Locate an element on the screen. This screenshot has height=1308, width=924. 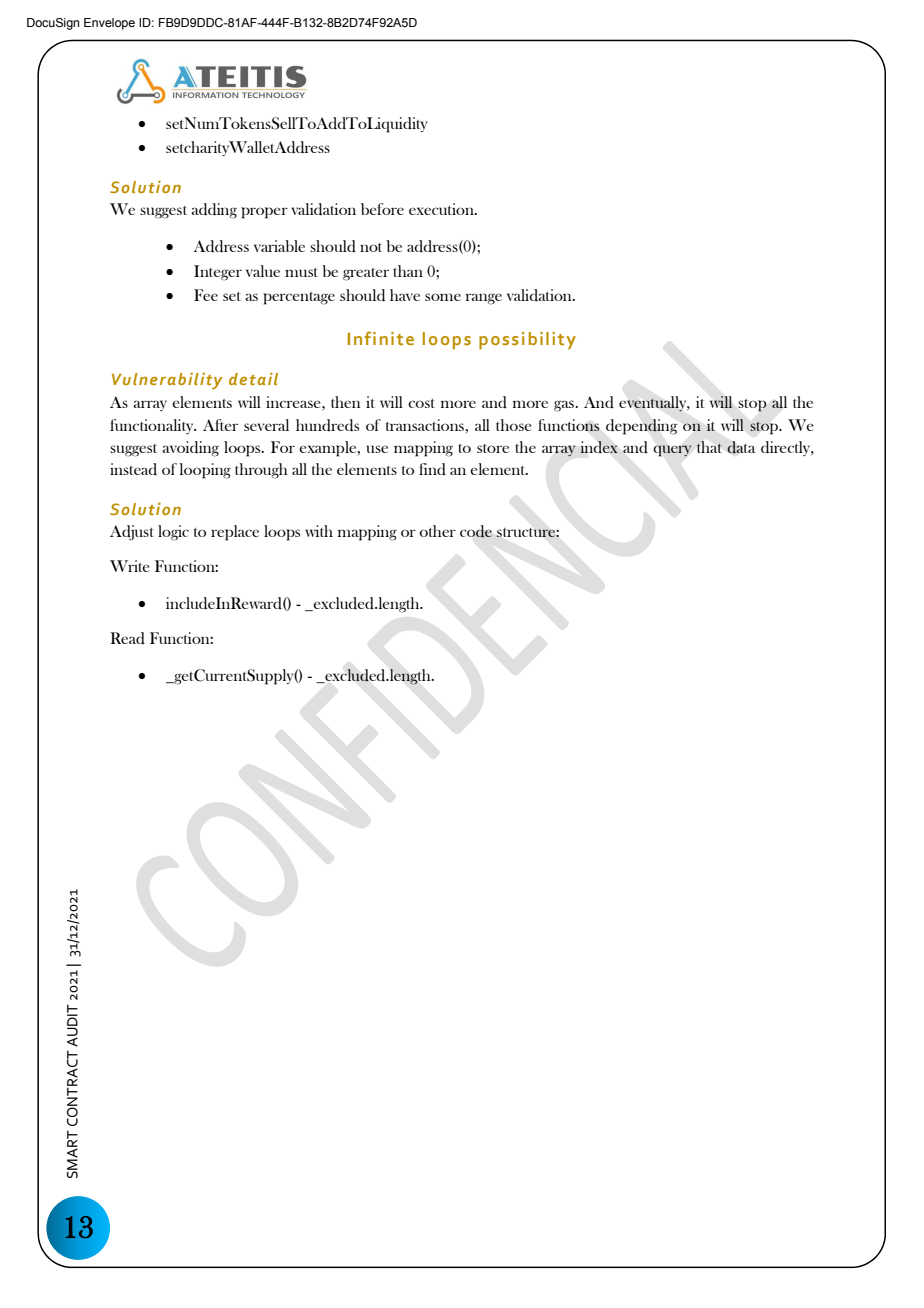
range is located at coordinates (484, 299).
